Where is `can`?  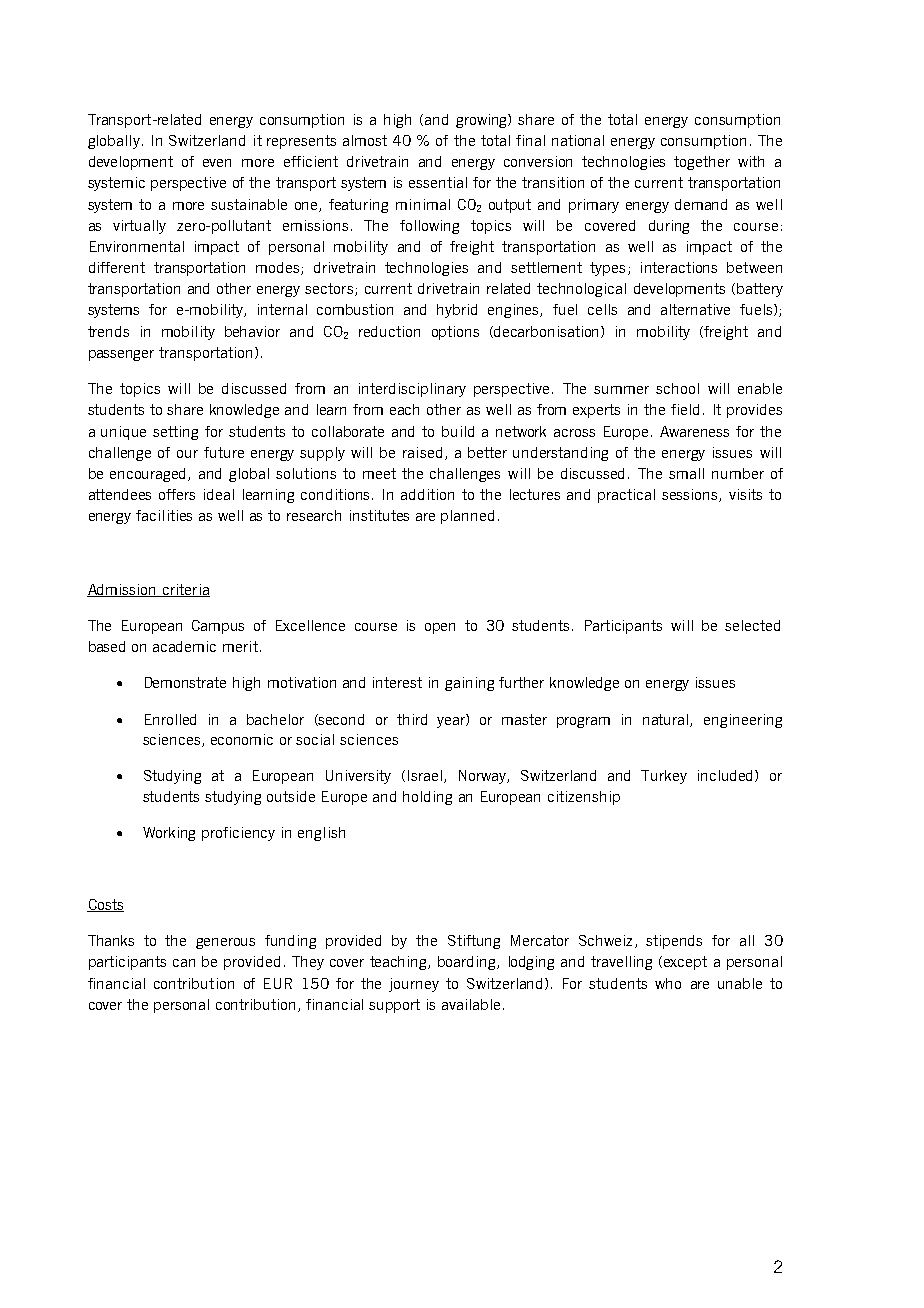
can is located at coordinates (184, 963).
